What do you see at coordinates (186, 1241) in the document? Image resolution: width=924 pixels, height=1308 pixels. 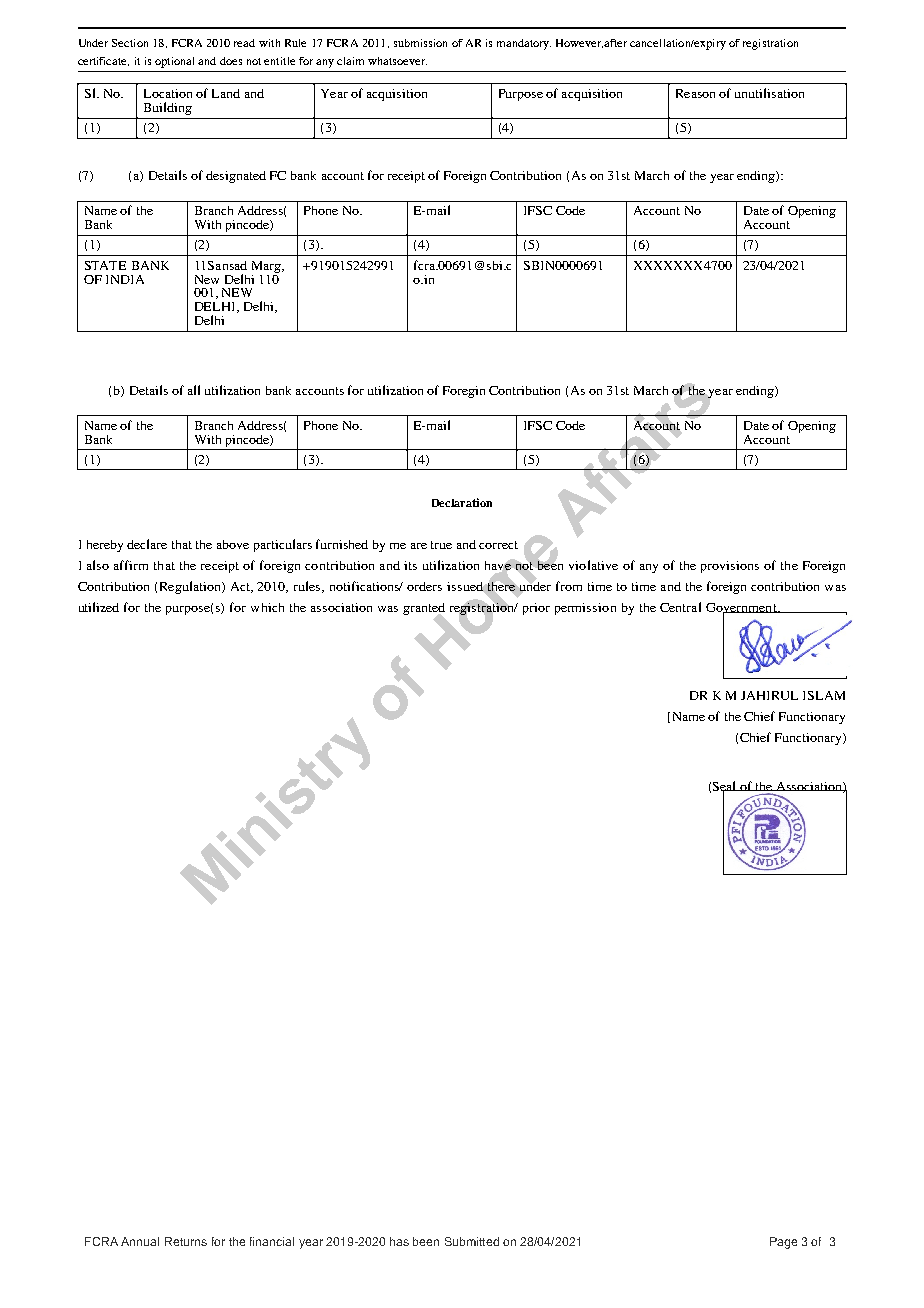 I see `Returns` at bounding box center [186, 1241].
